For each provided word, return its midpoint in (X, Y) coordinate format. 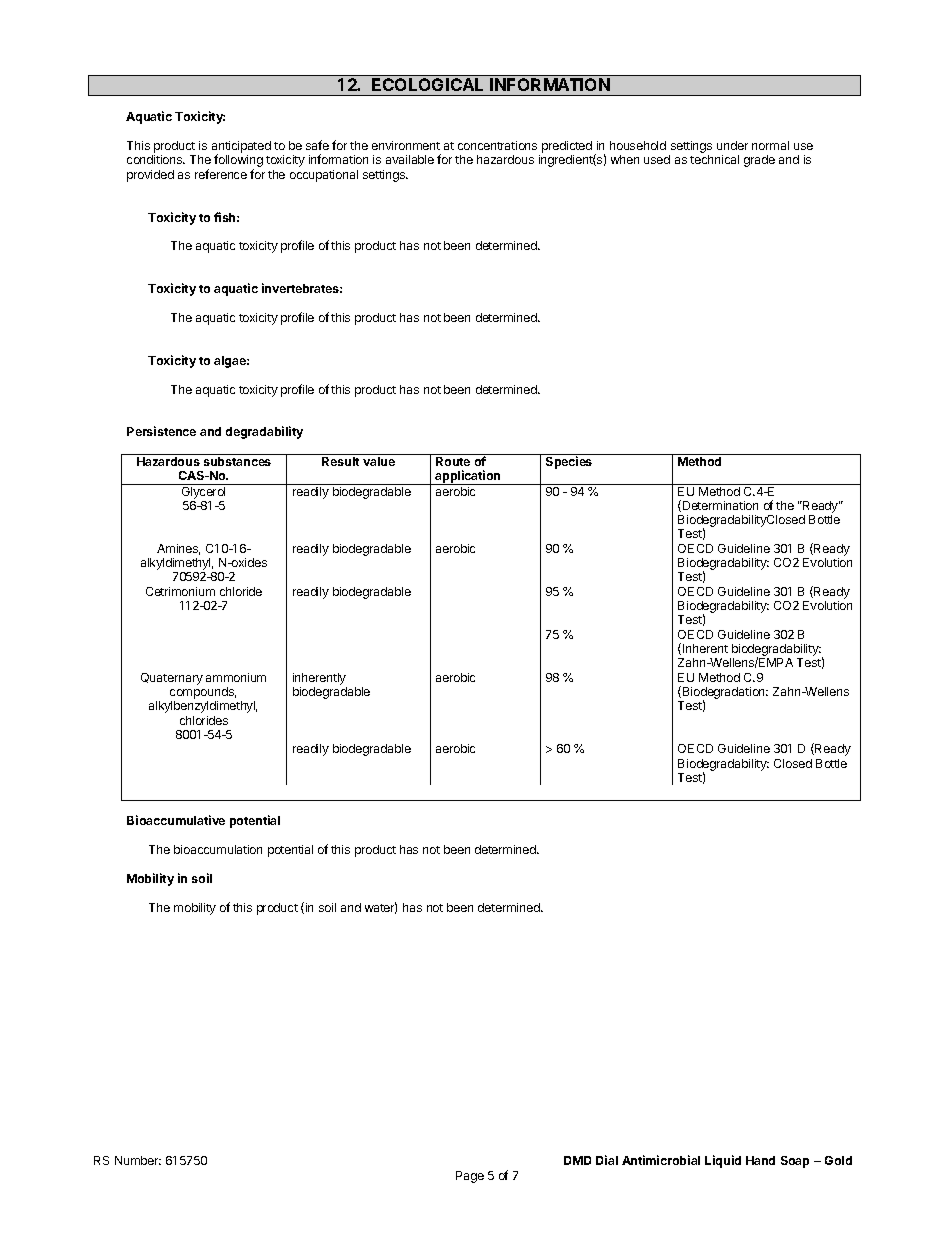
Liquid (723, 1161)
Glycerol (203, 491)
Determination (720, 505)
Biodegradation (724, 694)
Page (470, 1177)
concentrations (497, 145)
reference (221, 174)
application (468, 477)
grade (759, 161)
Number (138, 1160)
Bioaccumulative (176, 820)
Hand (760, 1160)
